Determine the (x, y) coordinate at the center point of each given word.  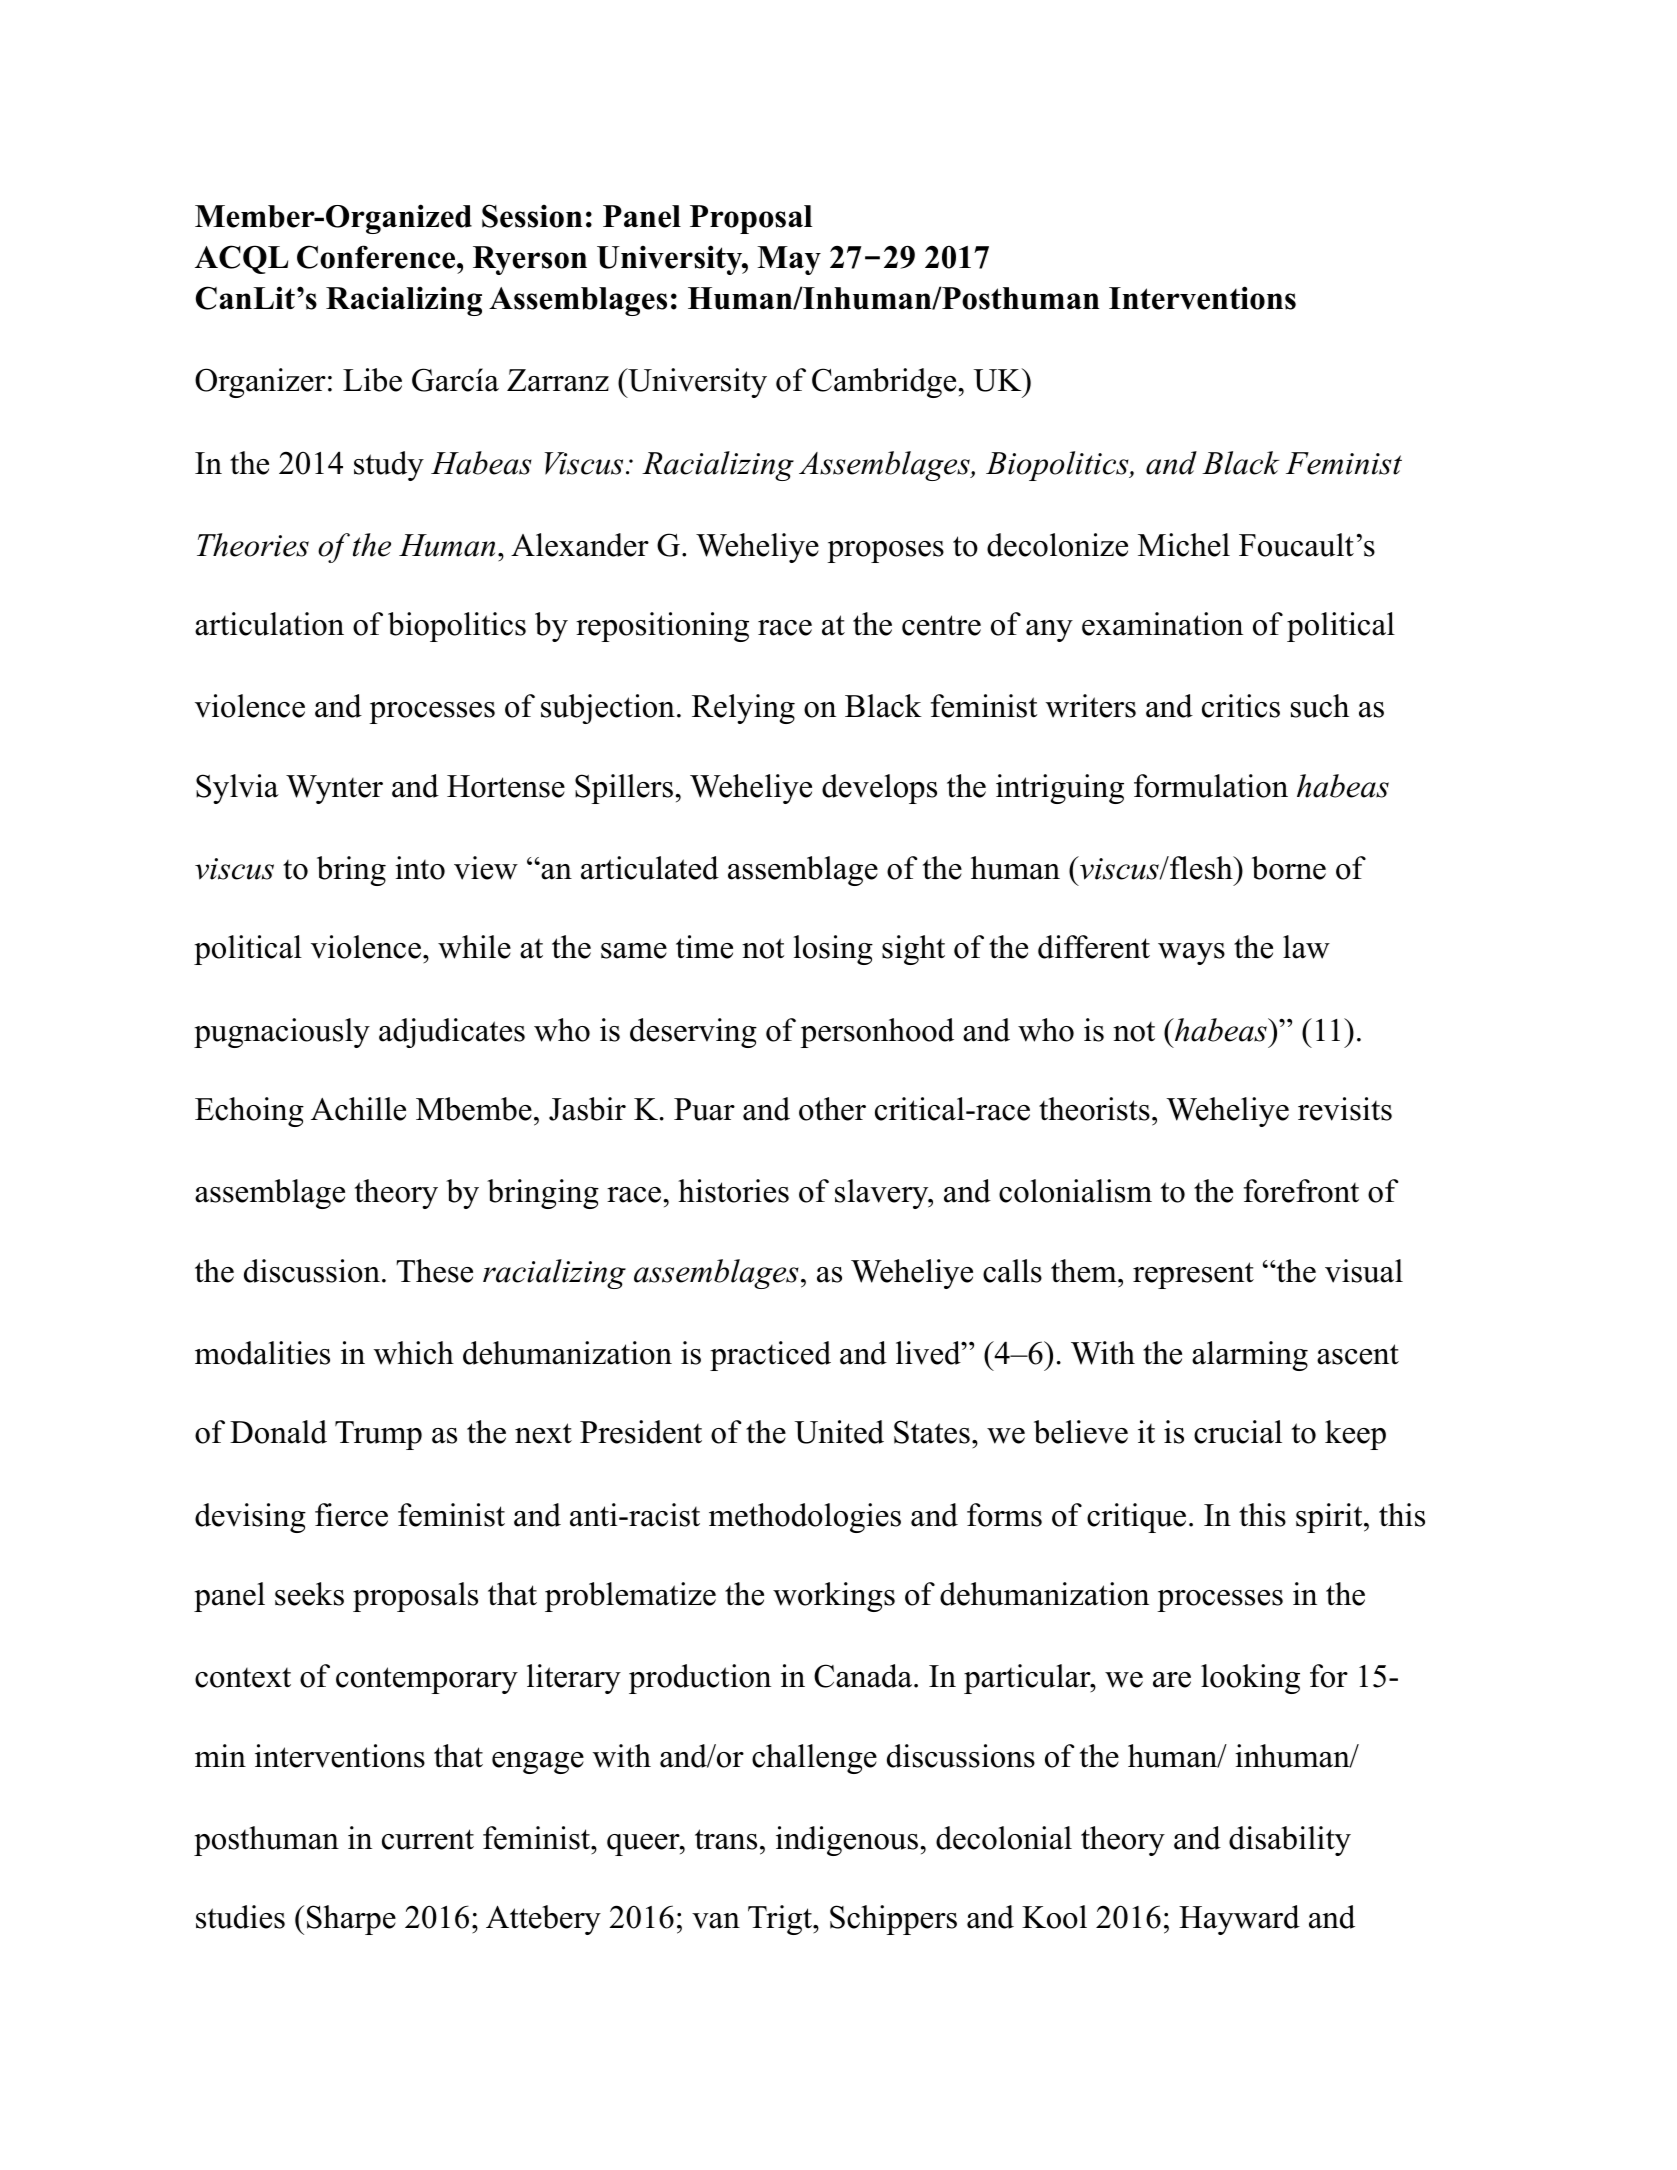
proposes (885, 552)
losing (833, 950)
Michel (1184, 545)
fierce (351, 1515)
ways (1191, 954)
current (428, 1839)
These (434, 1271)
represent (1193, 1275)
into (420, 868)
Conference (377, 257)
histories (733, 1191)
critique (1136, 1518)
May (789, 260)
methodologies (805, 1518)
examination (1162, 624)
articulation (269, 624)
